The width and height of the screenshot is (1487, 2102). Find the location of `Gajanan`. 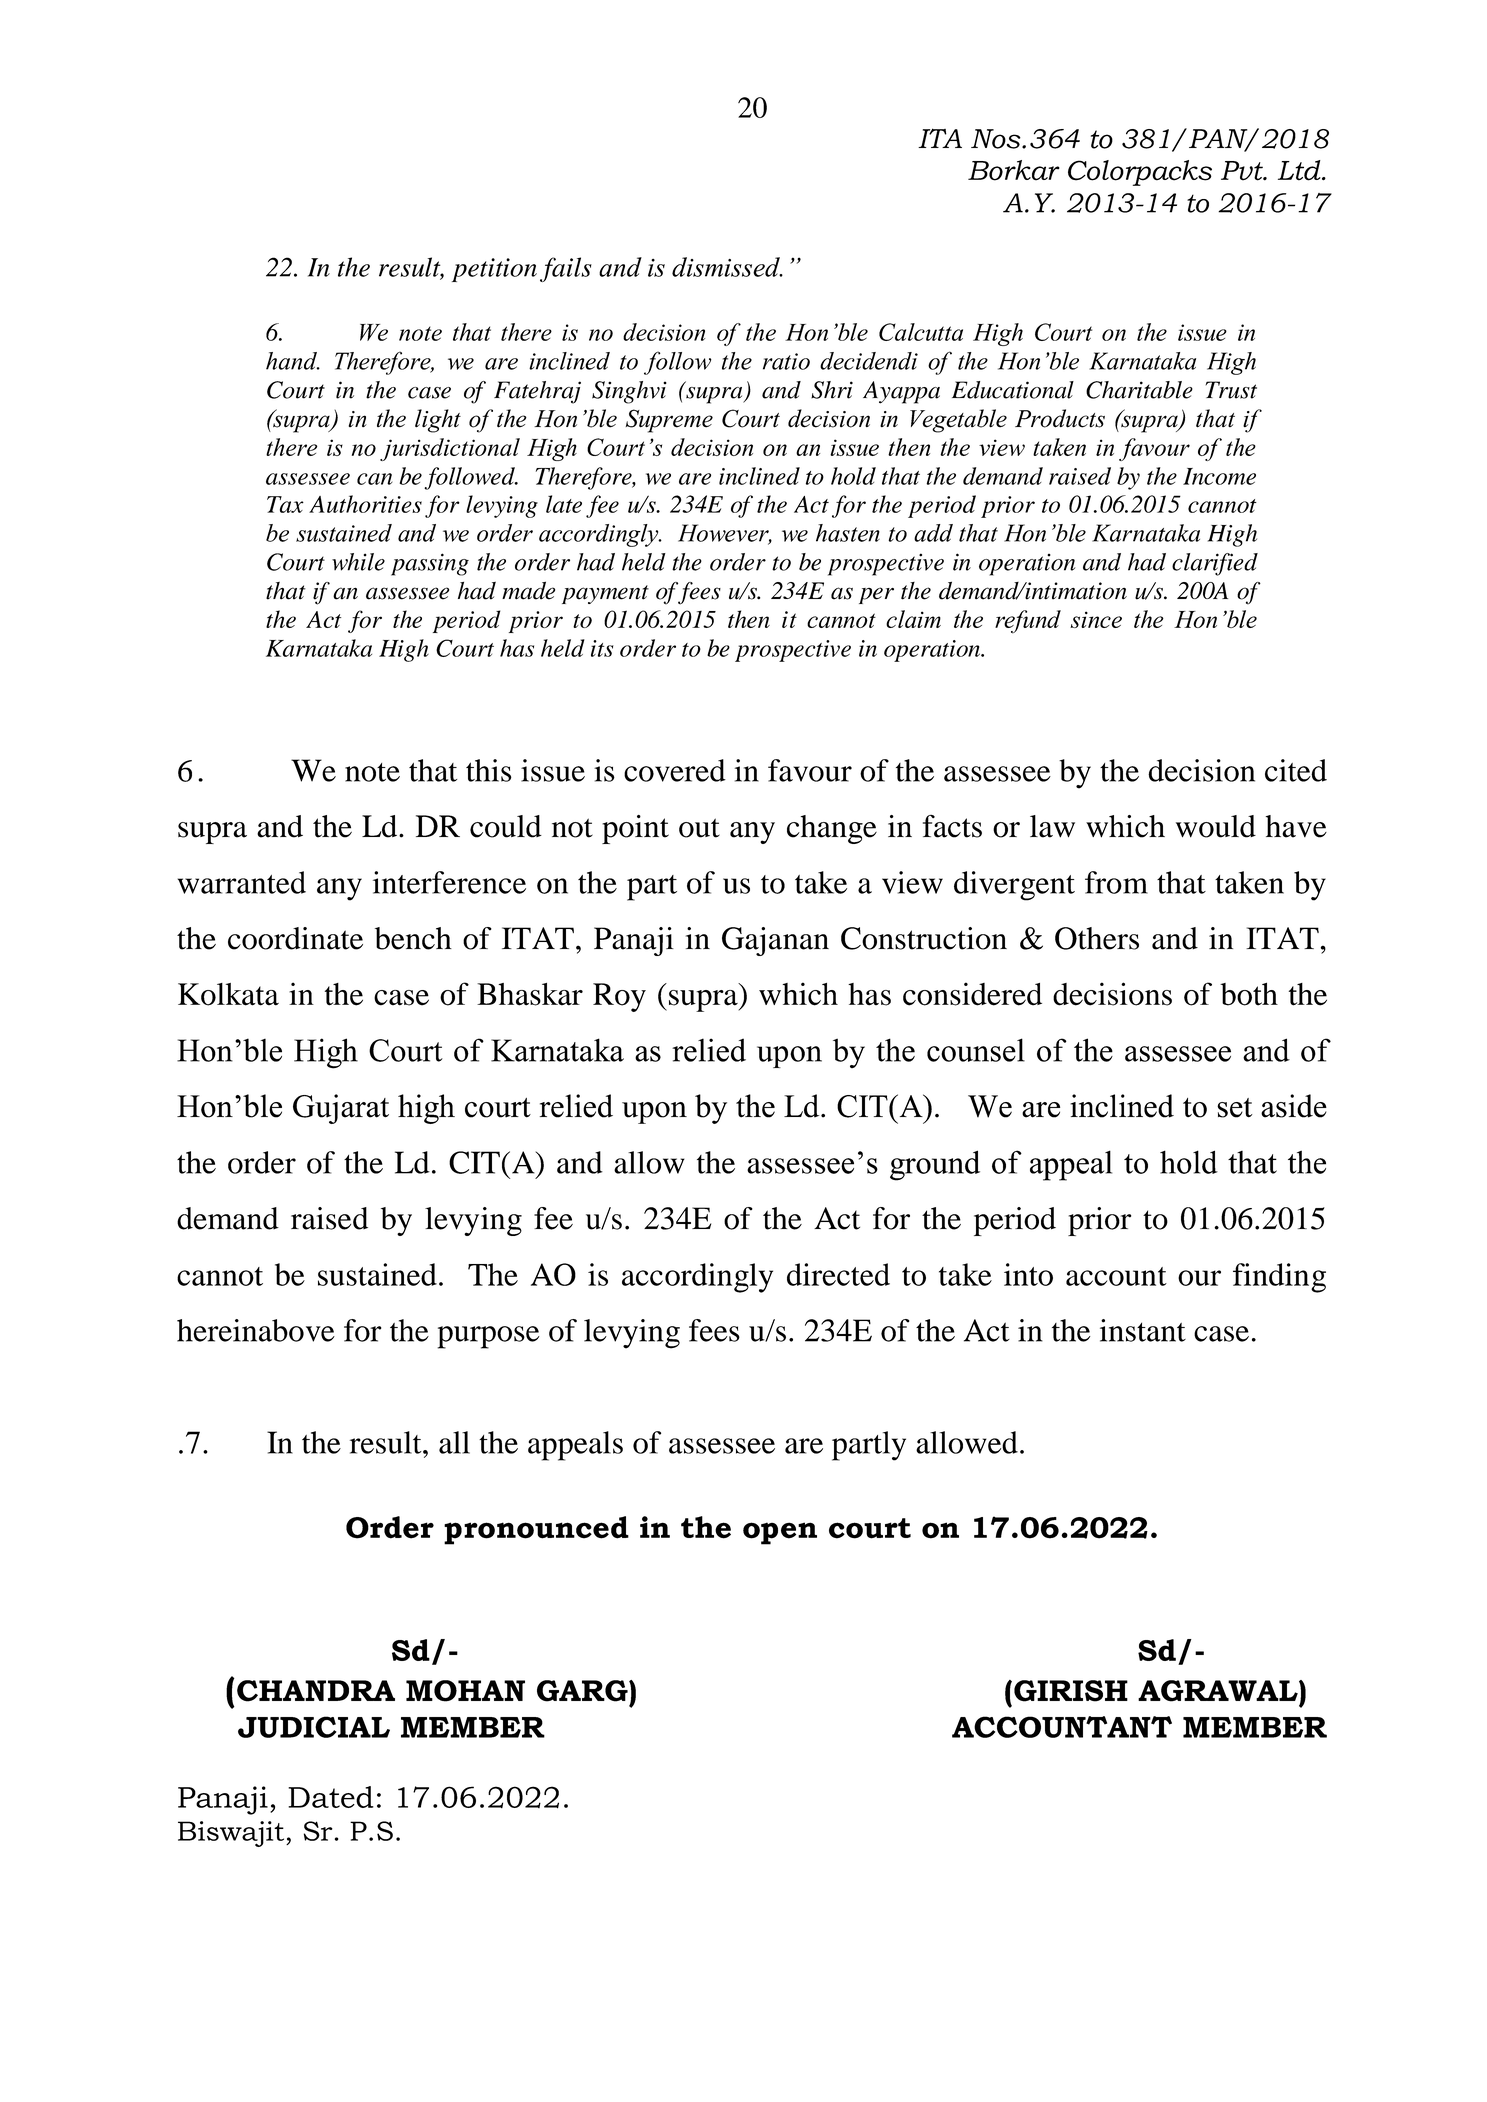

Gajanan is located at coordinates (775, 941).
